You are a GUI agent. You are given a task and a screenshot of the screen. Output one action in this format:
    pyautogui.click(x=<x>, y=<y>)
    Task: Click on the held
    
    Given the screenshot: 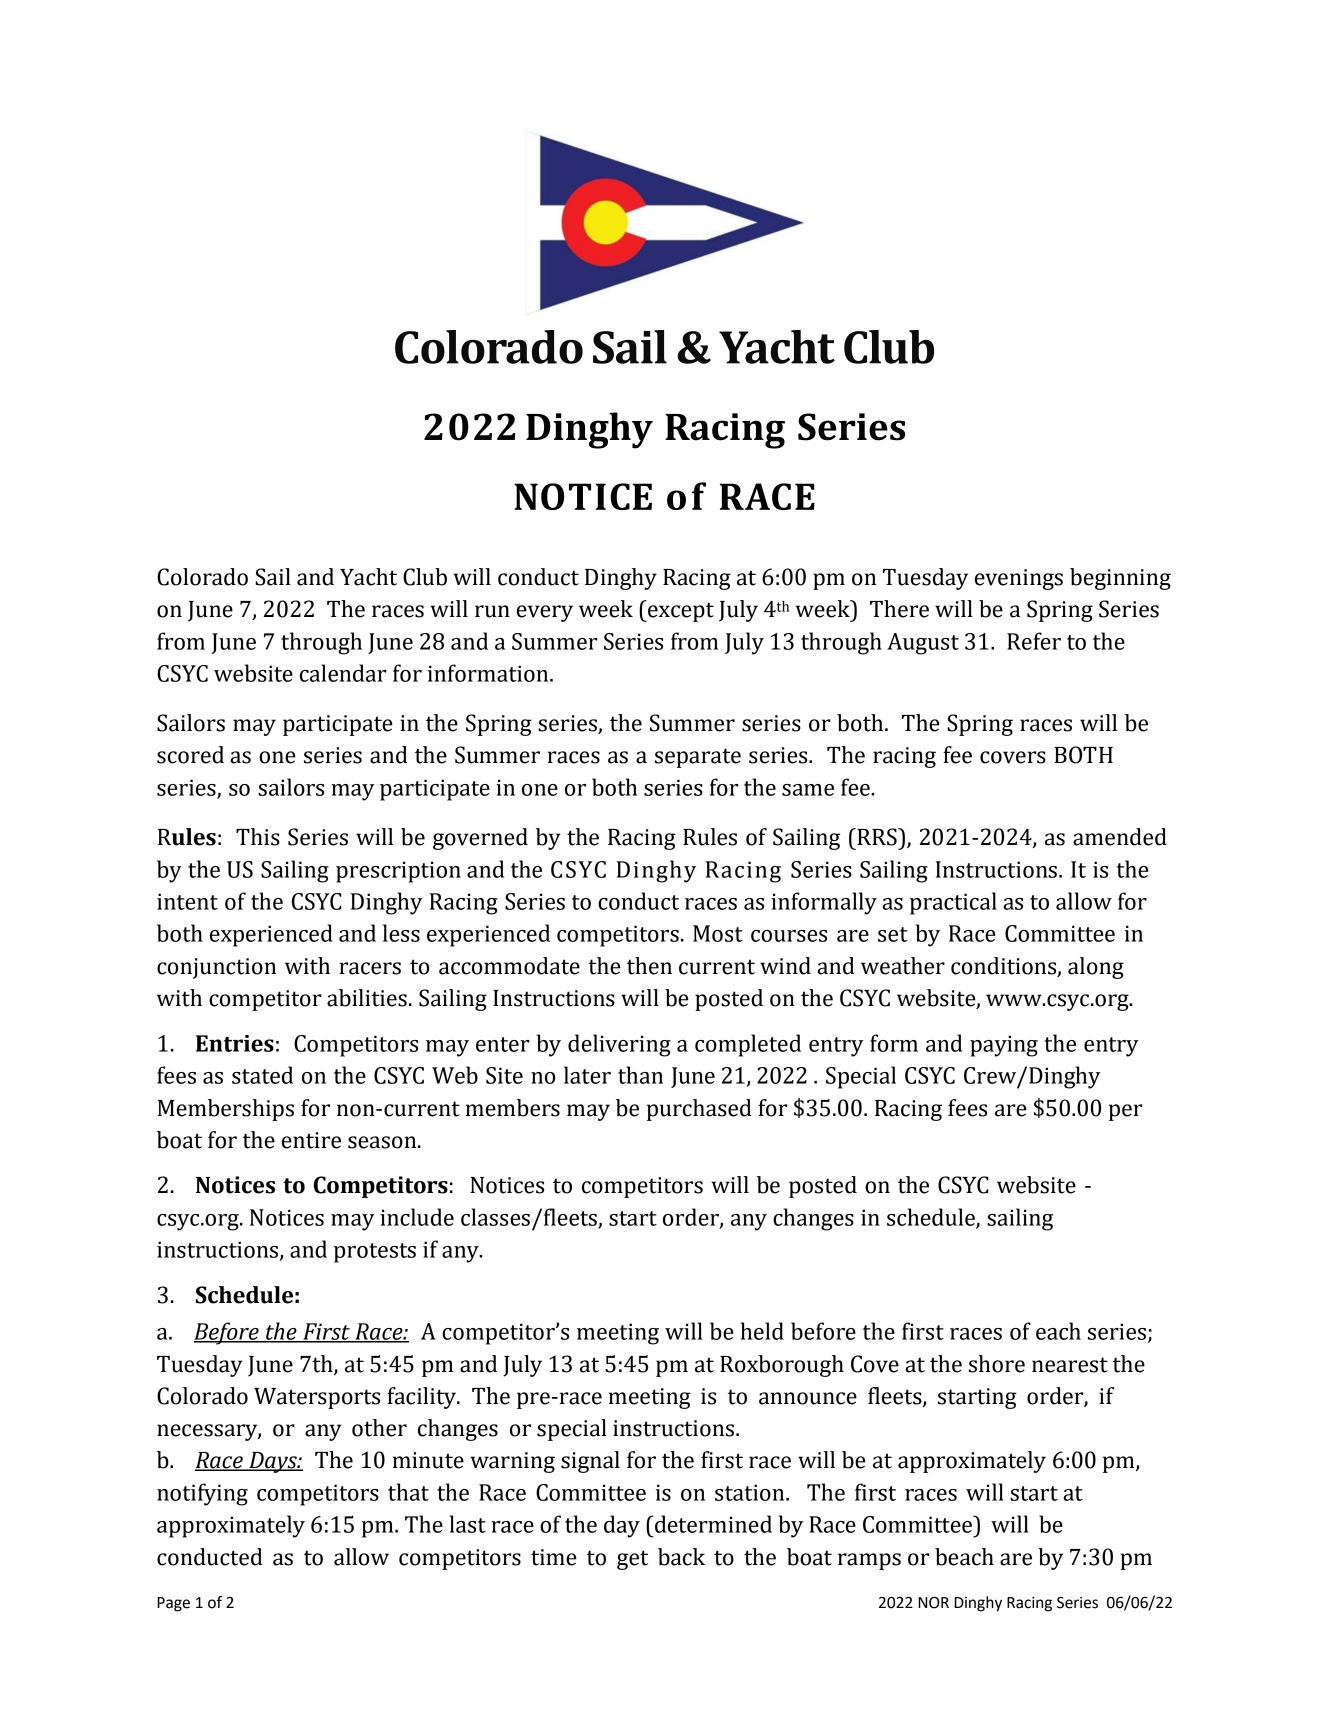 What is the action you would take?
    pyautogui.click(x=762, y=1331)
